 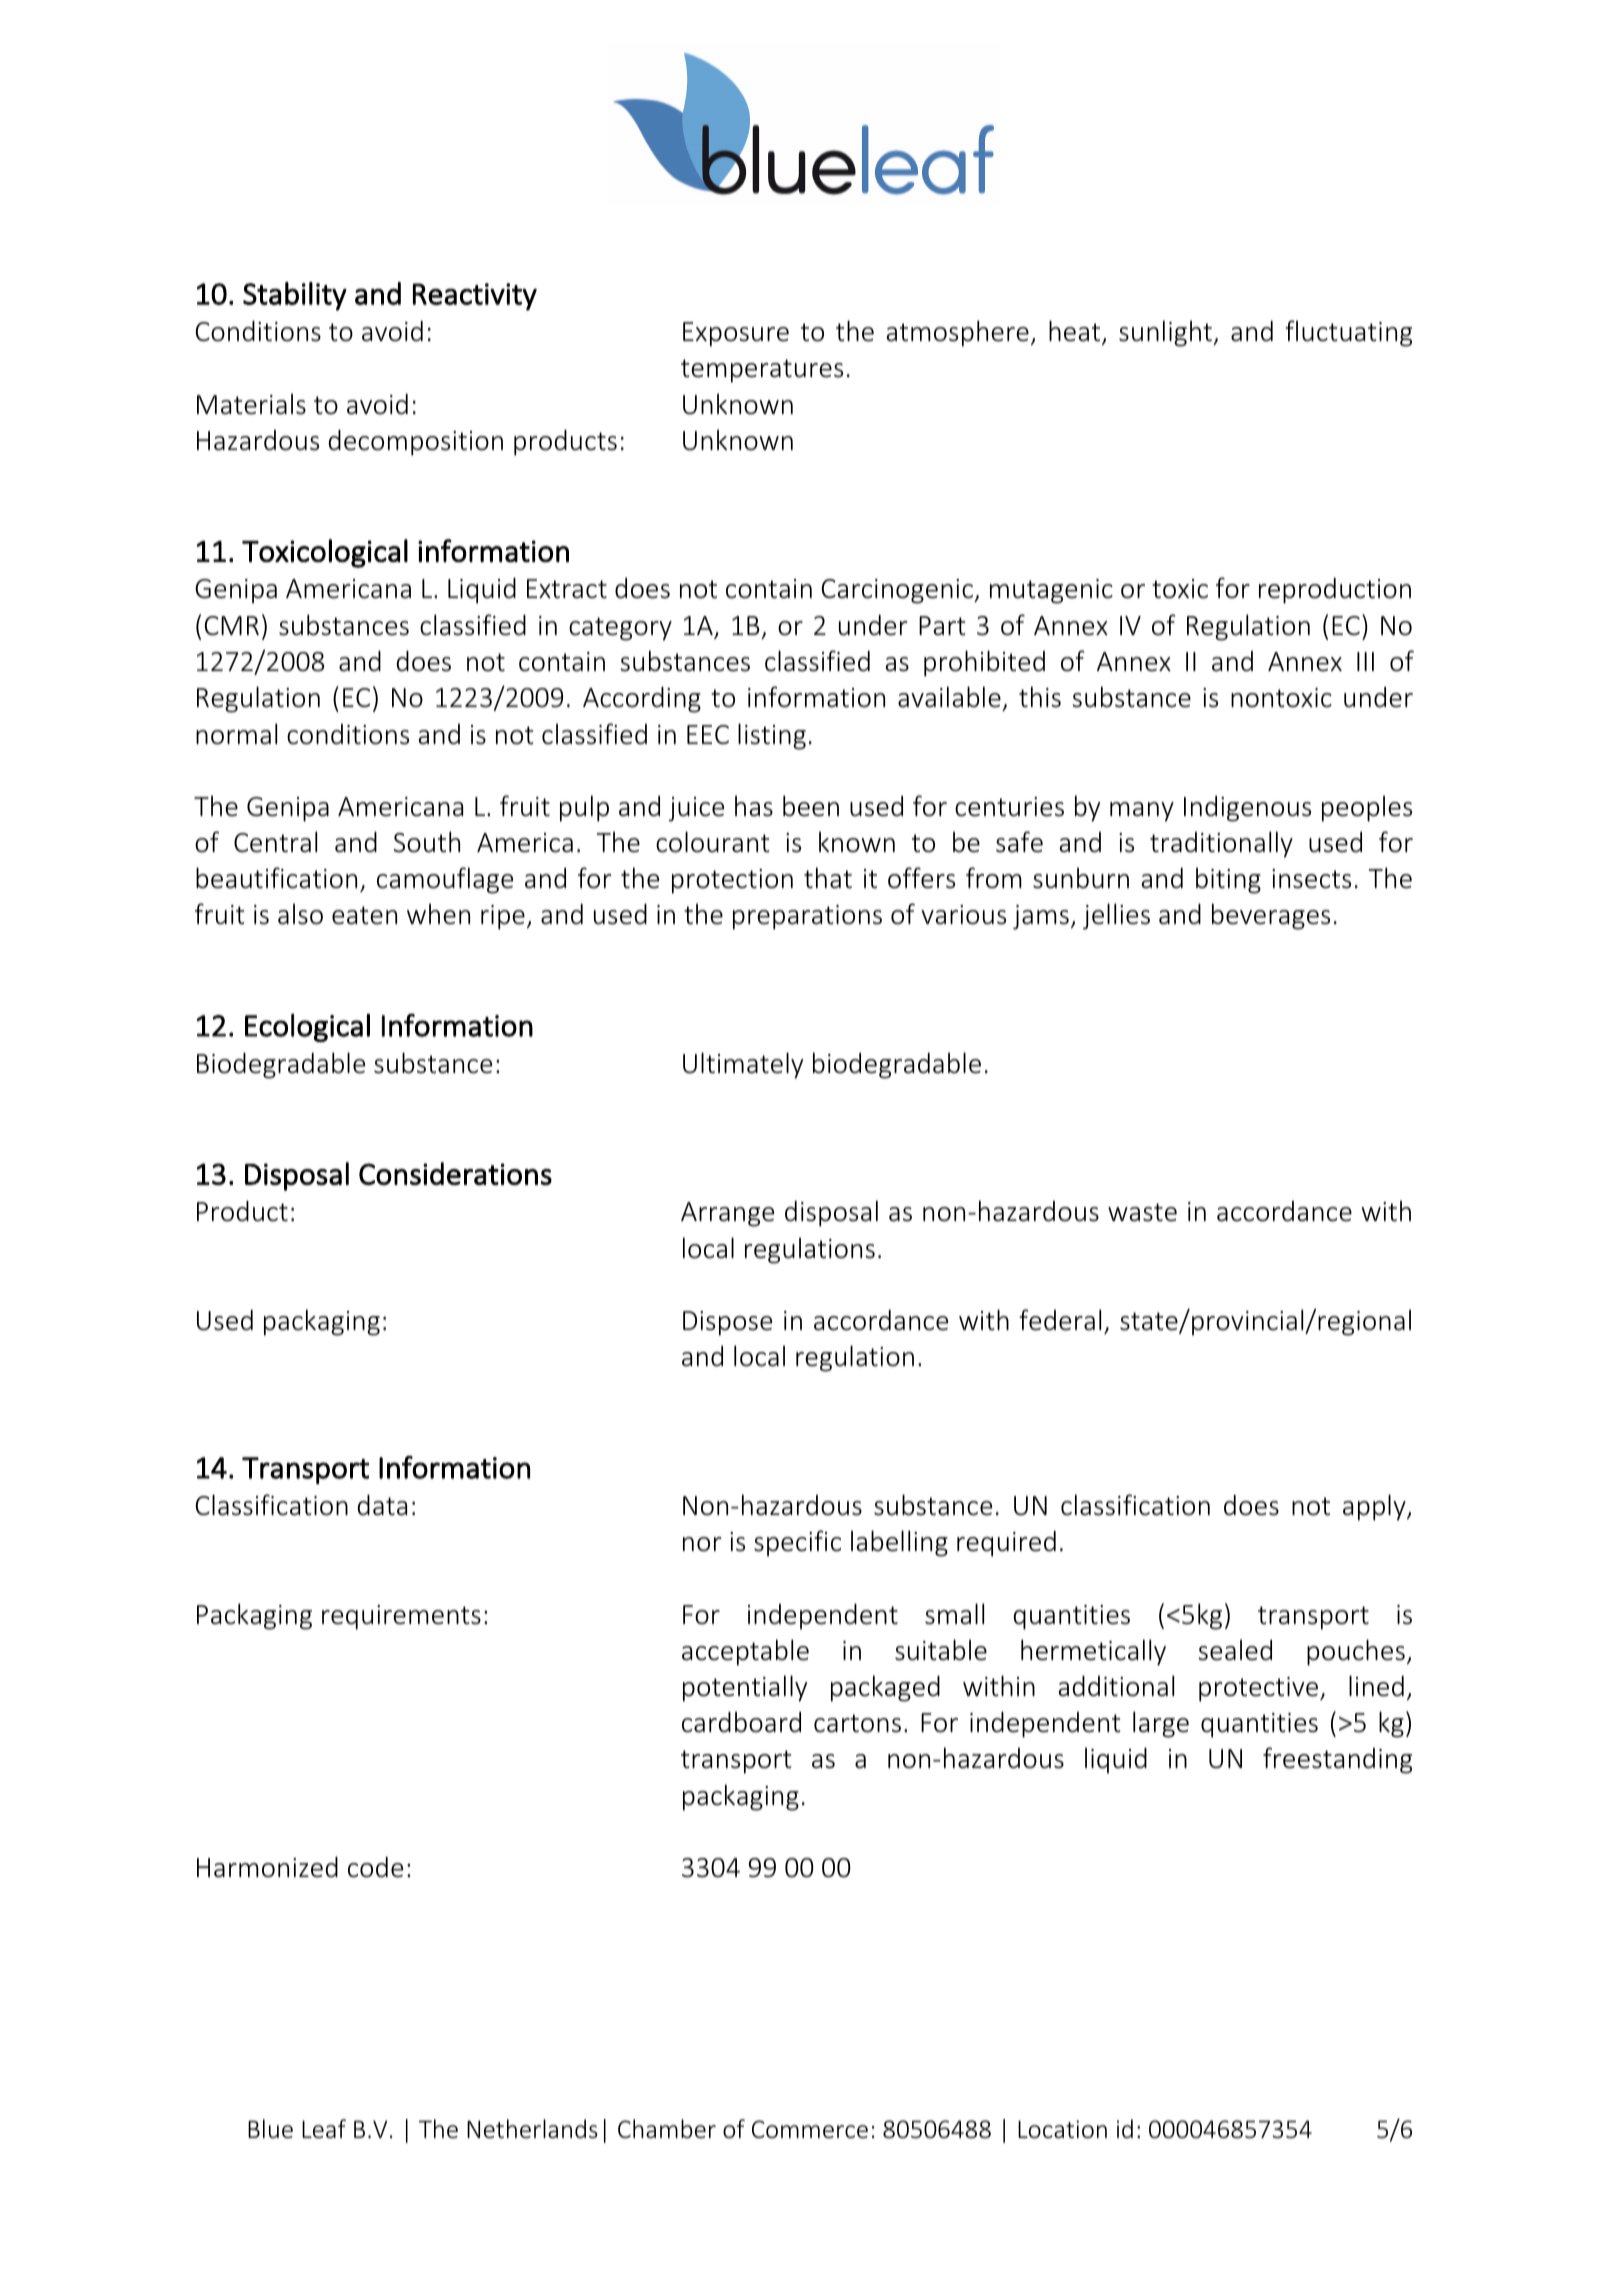 What do you see at coordinates (745, 1652) in the screenshot?
I see `acceptable` at bounding box center [745, 1652].
